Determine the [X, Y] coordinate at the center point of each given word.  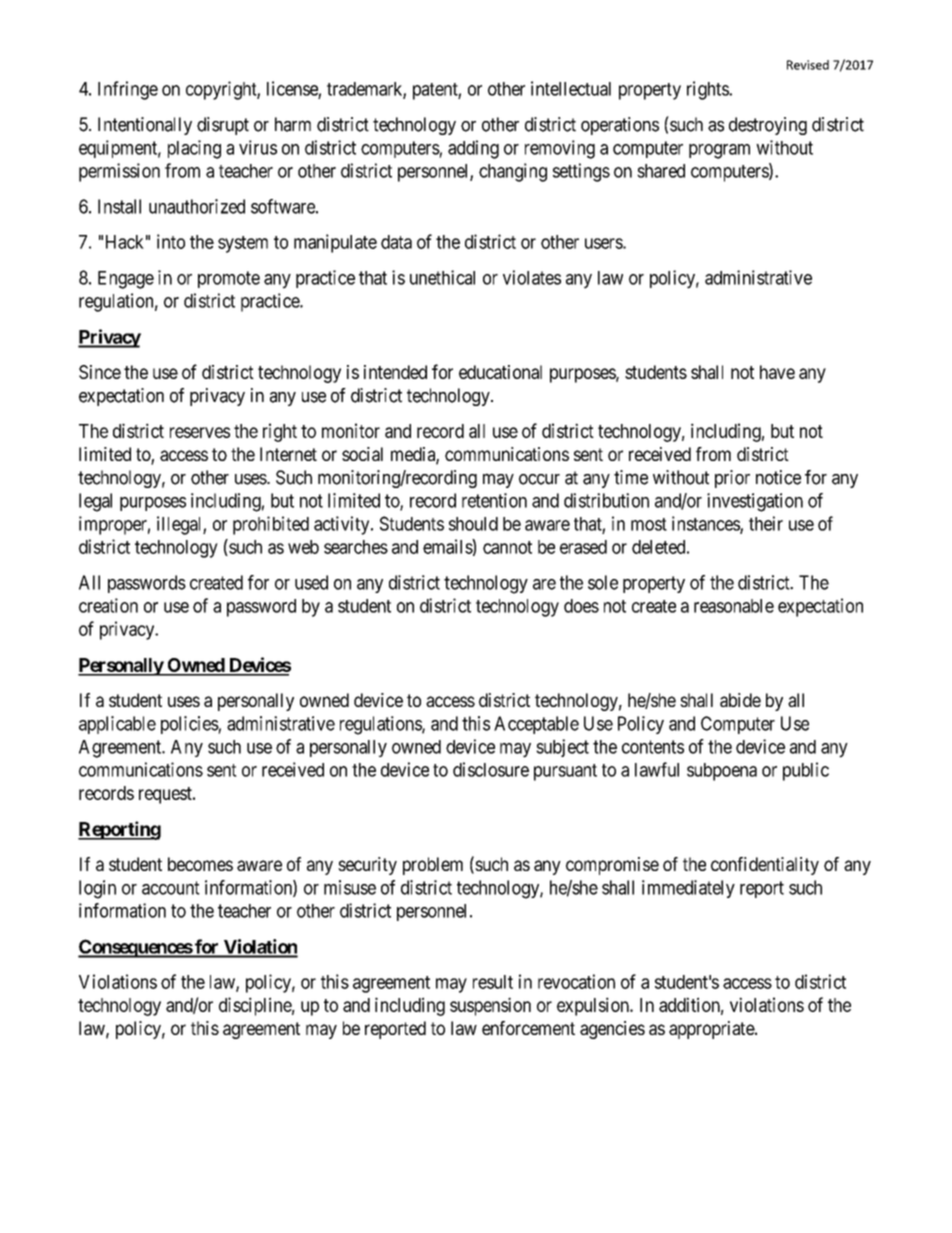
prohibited [271, 525]
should [473, 524]
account [171, 888]
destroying [768, 126]
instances [706, 524]
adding [473, 149]
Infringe [128, 90]
